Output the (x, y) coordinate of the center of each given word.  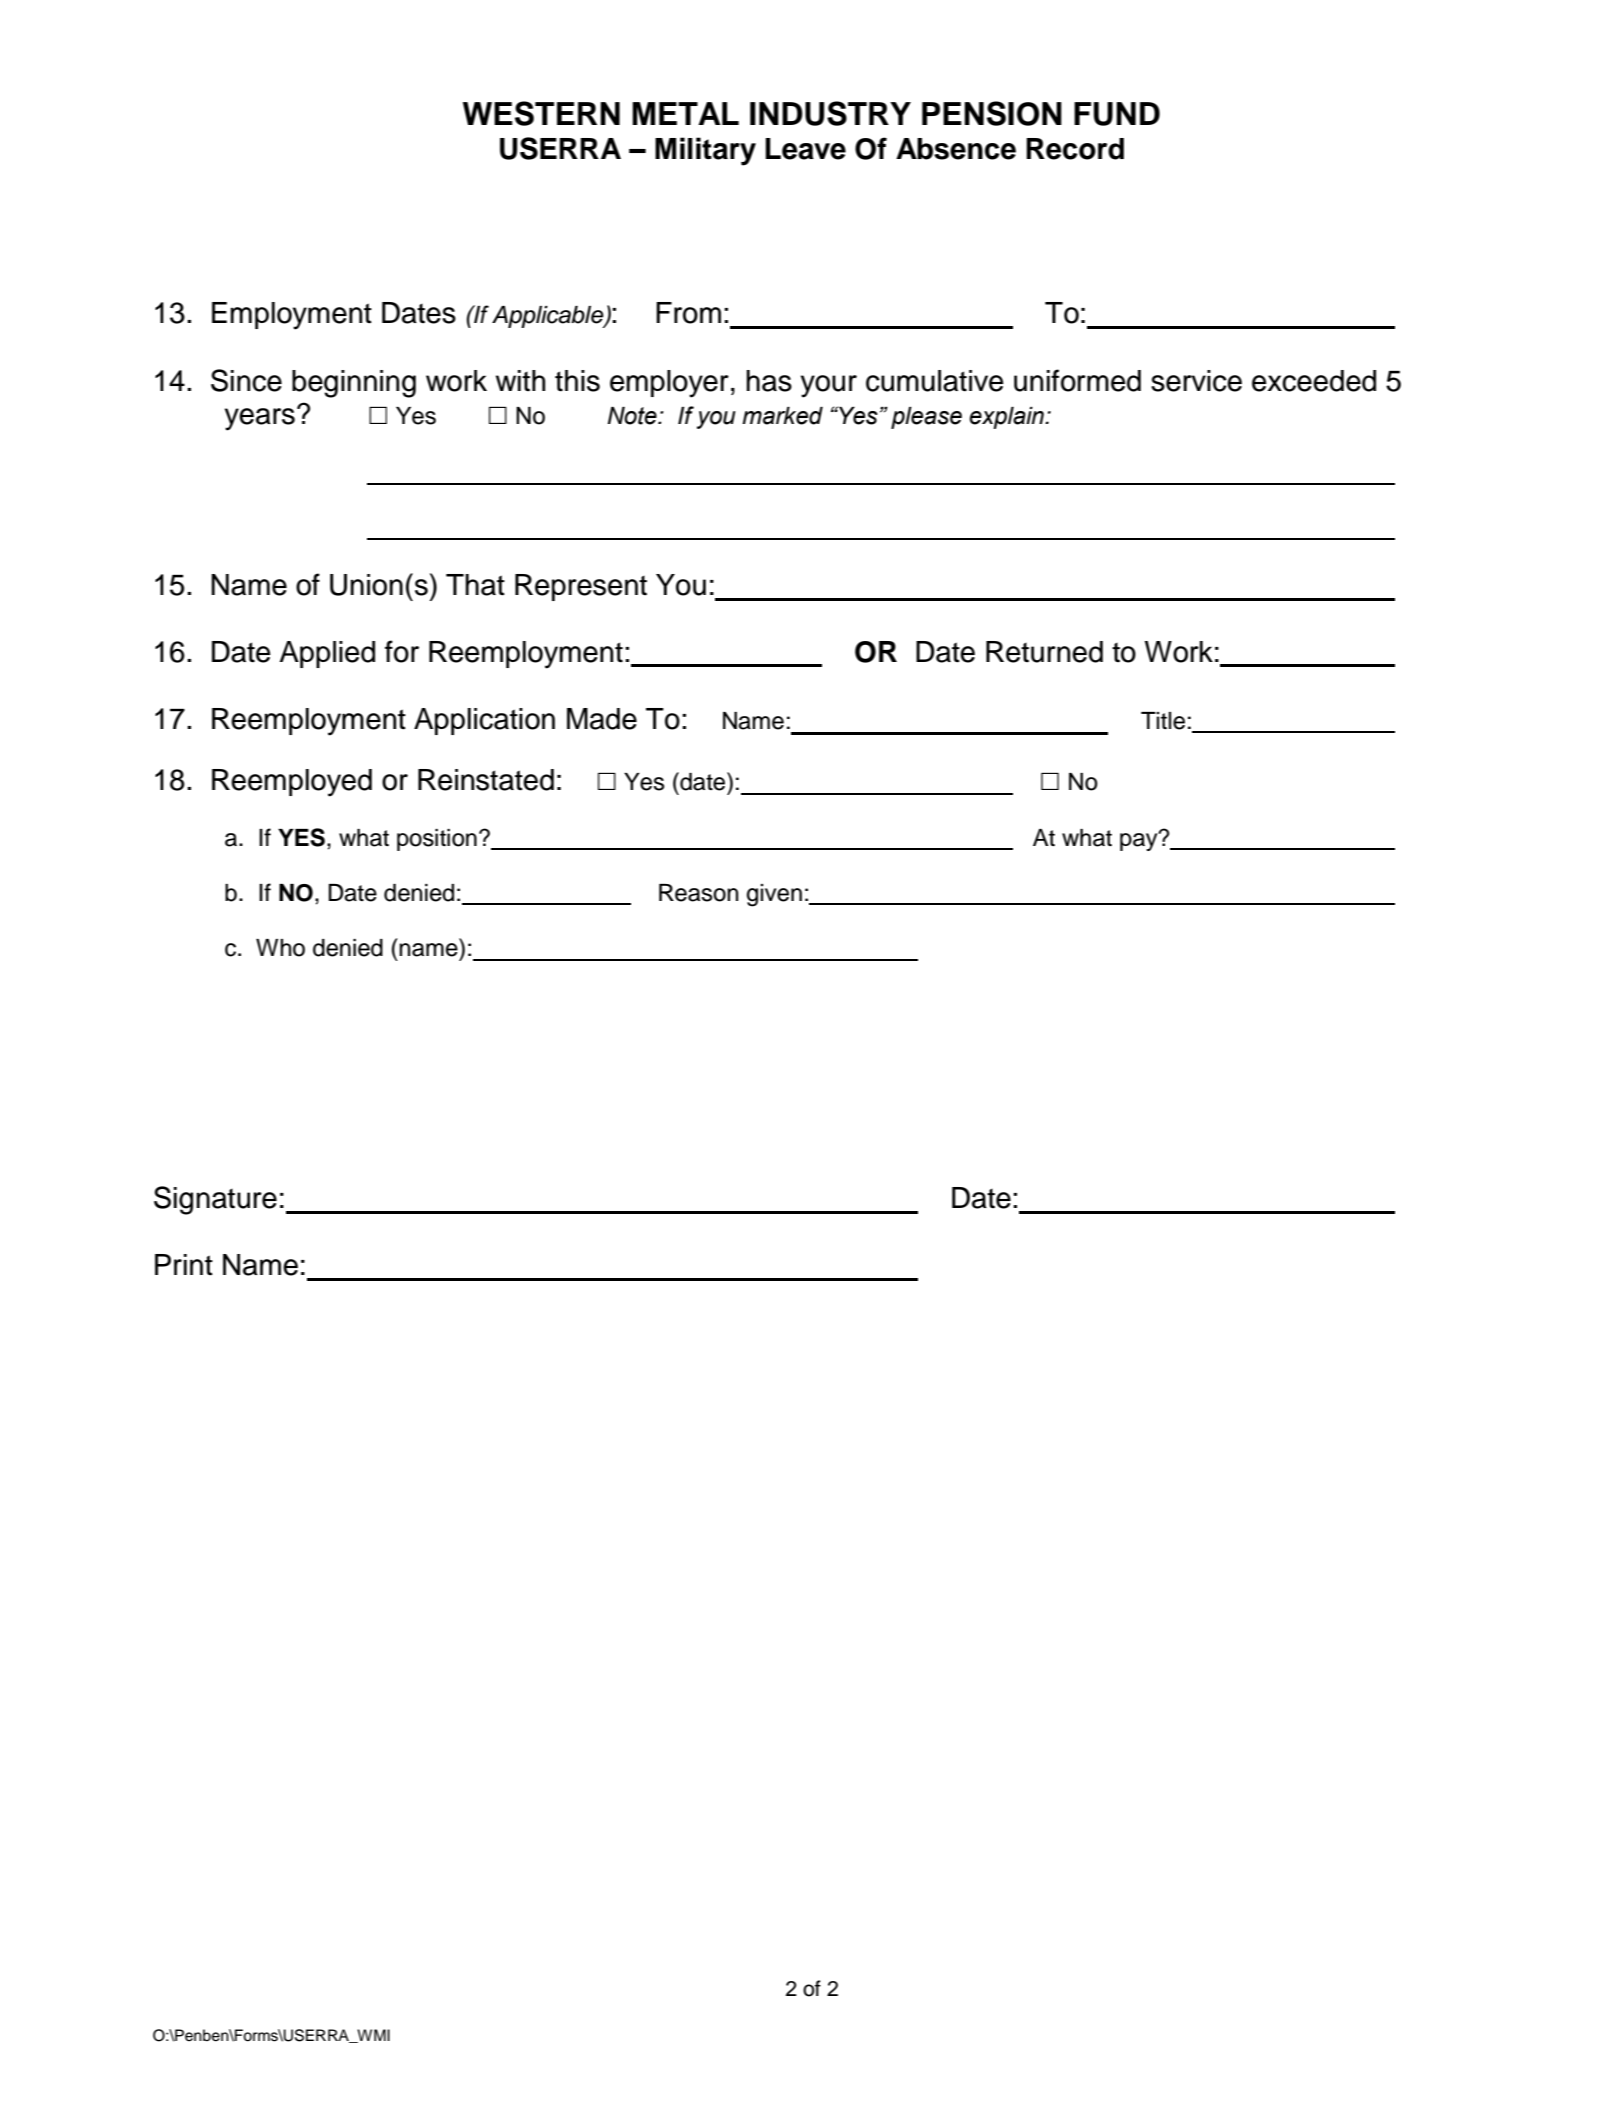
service (1196, 381)
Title (1163, 721)
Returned (1044, 652)
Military (705, 151)
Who (280, 948)
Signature (215, 1200)
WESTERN (541, 113)
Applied (327, 654)
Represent (581, 587)
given (774, 895)
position (437, 840)
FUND (1117, 114)
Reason (698, 893)
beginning (354, 384)
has (769, 381)
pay (1140, 841)
